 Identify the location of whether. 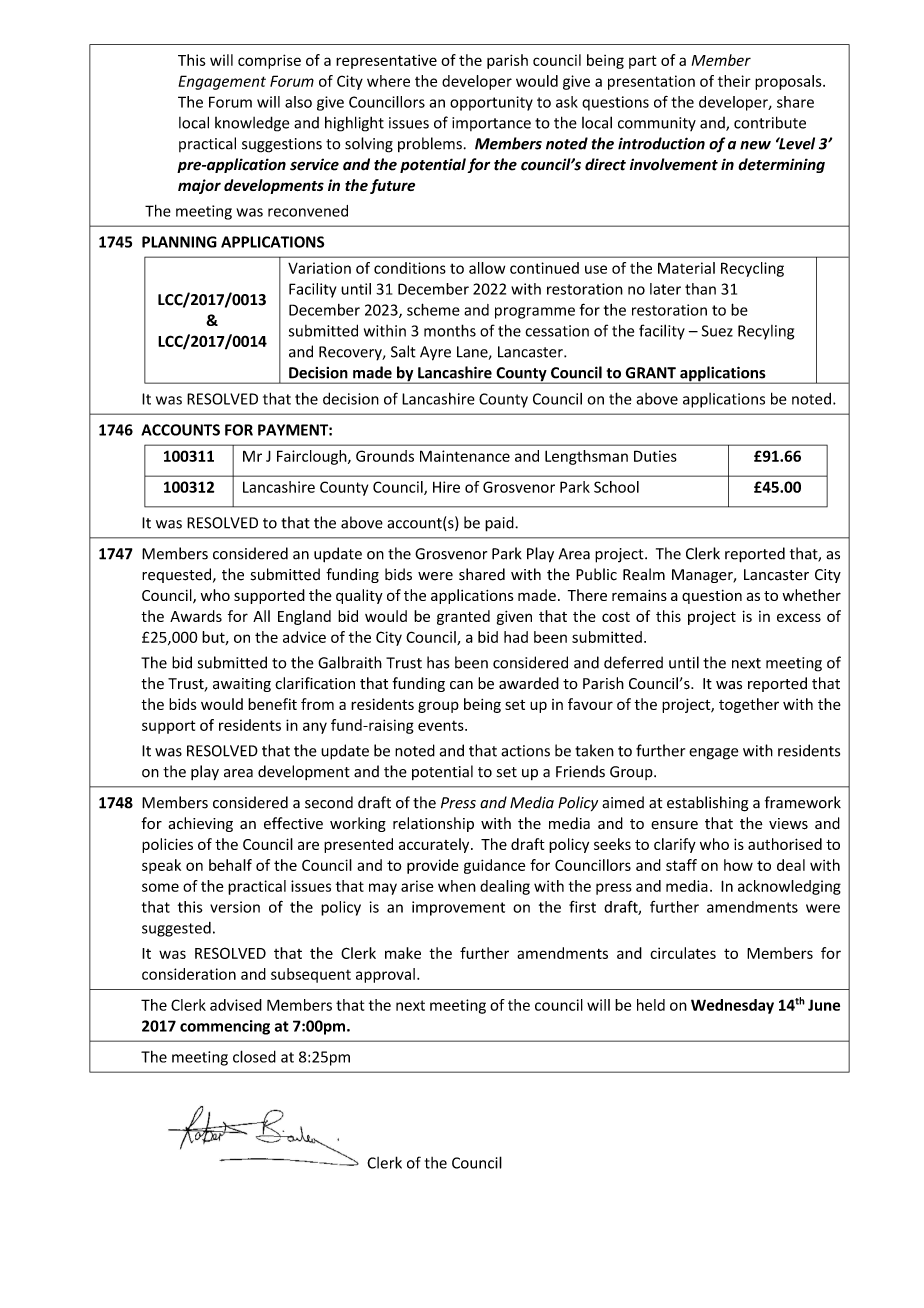
(811, 595).
